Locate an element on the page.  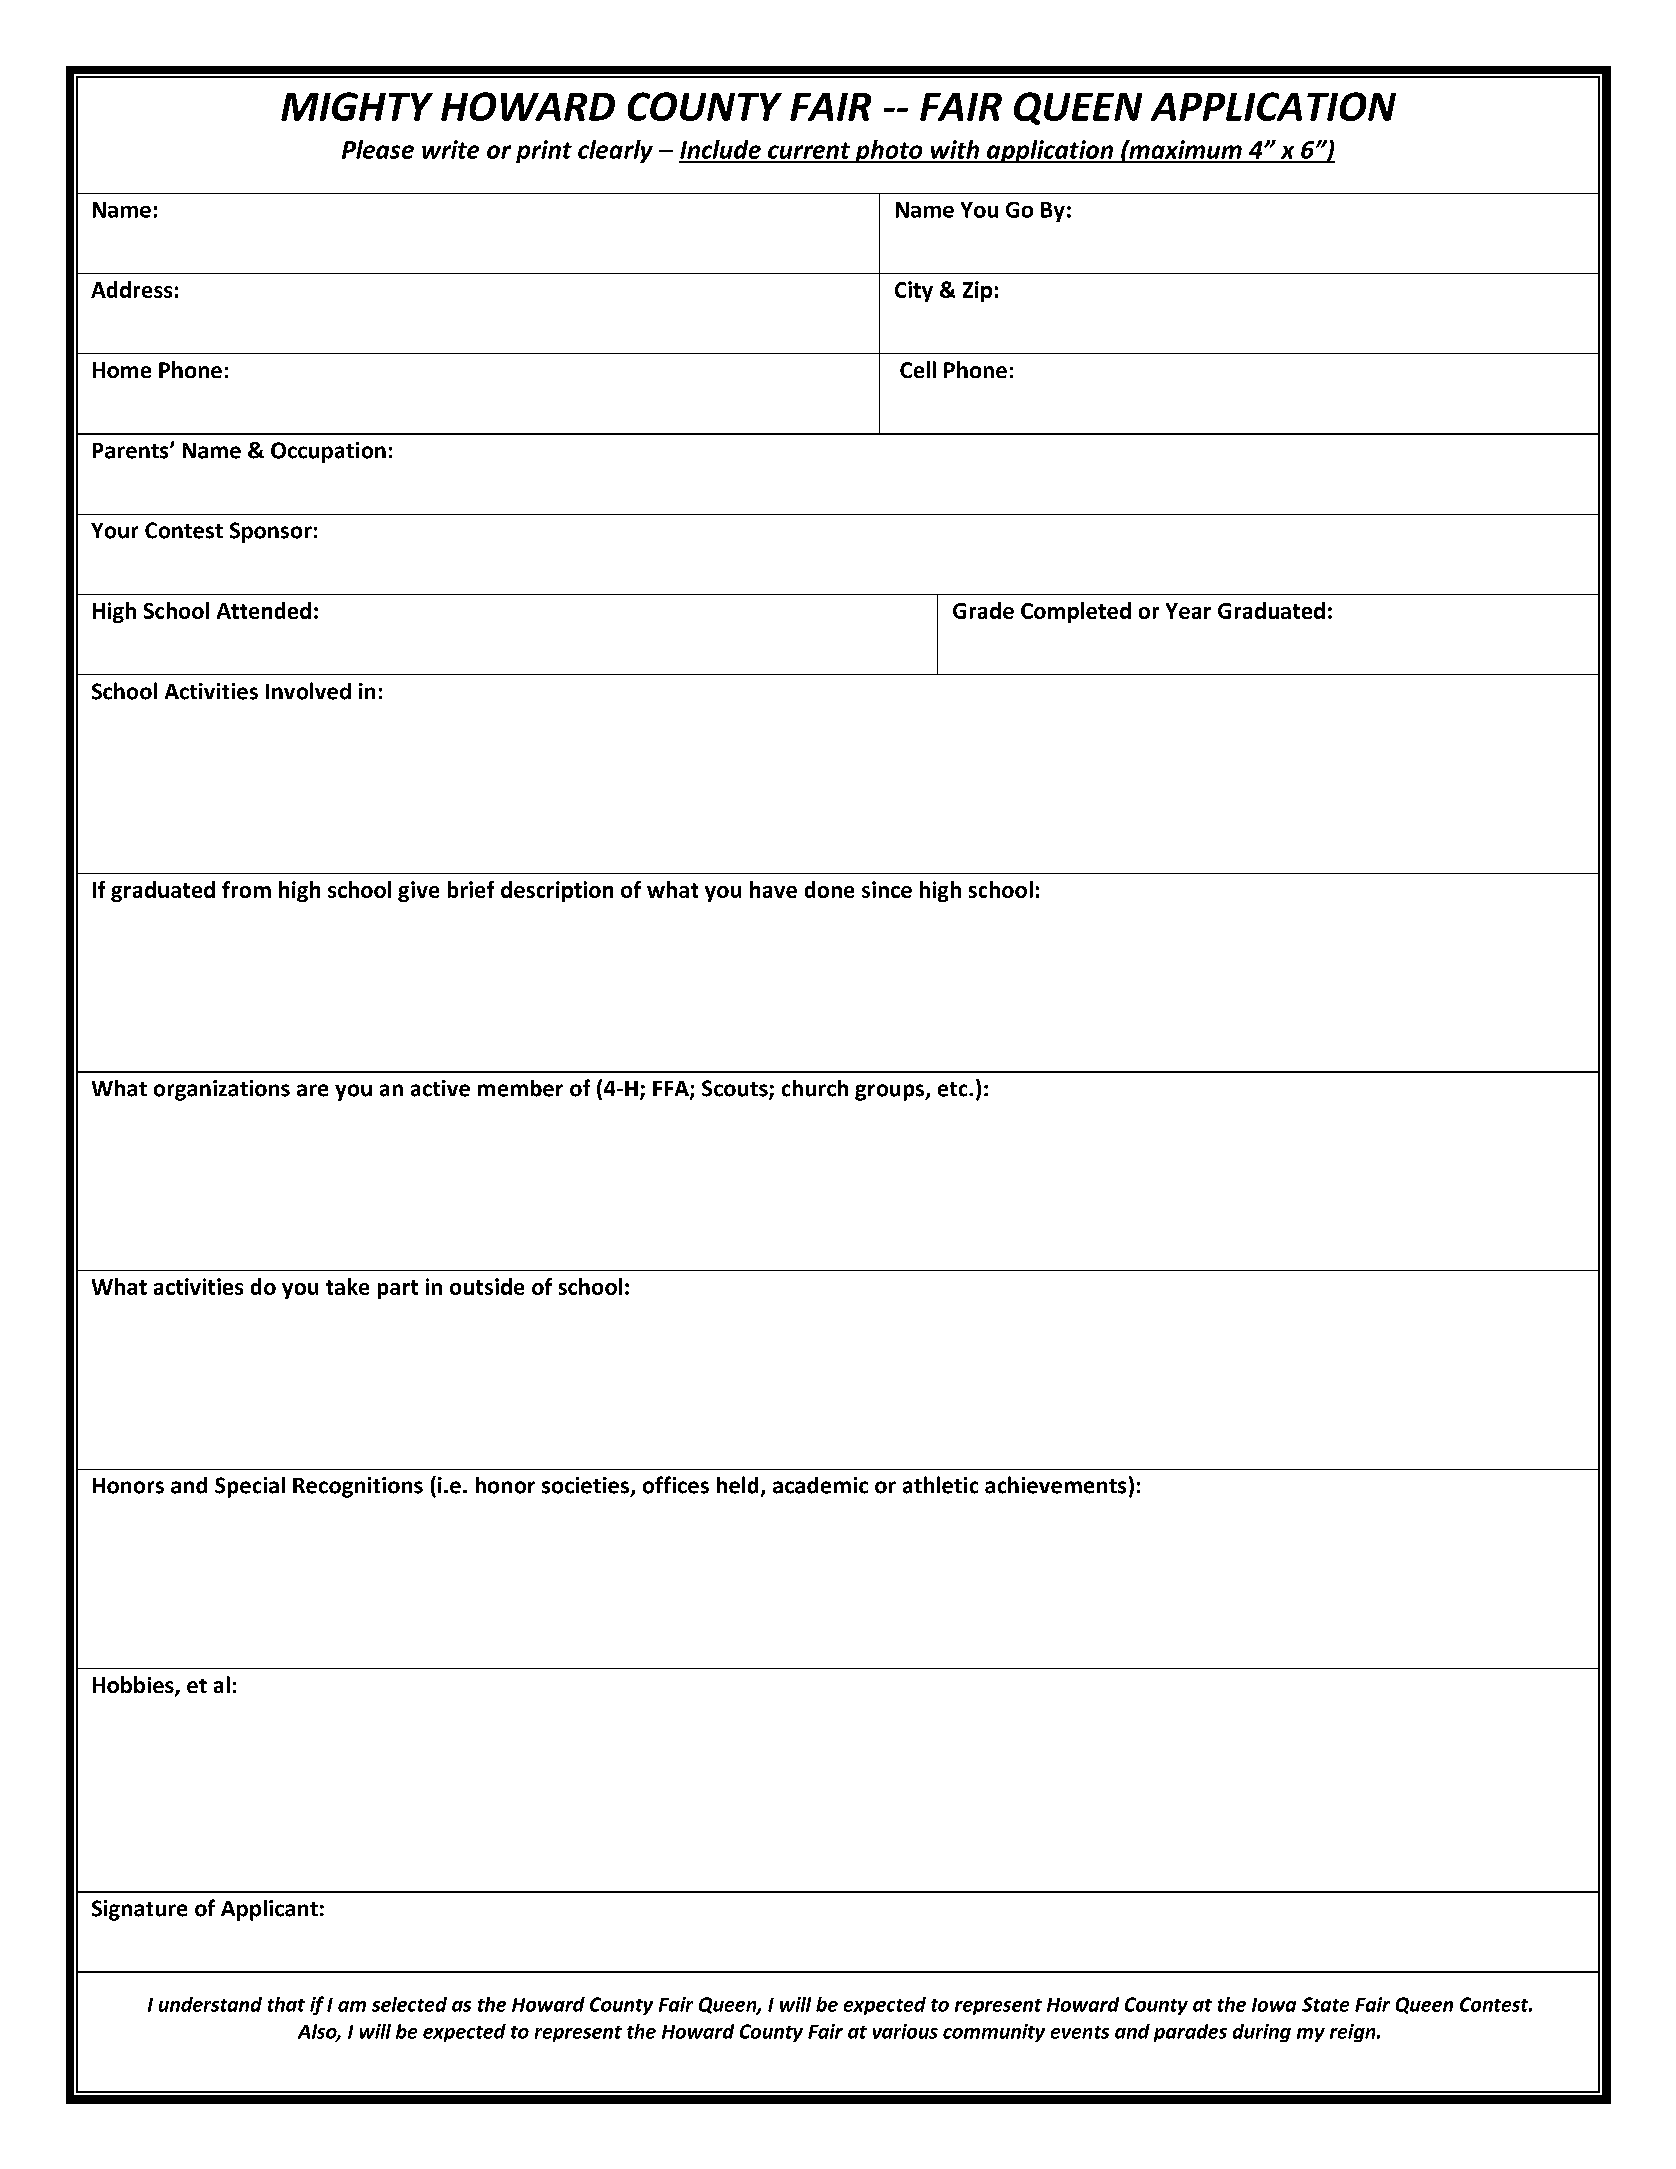
various is located at coordinates (905, 2031).
